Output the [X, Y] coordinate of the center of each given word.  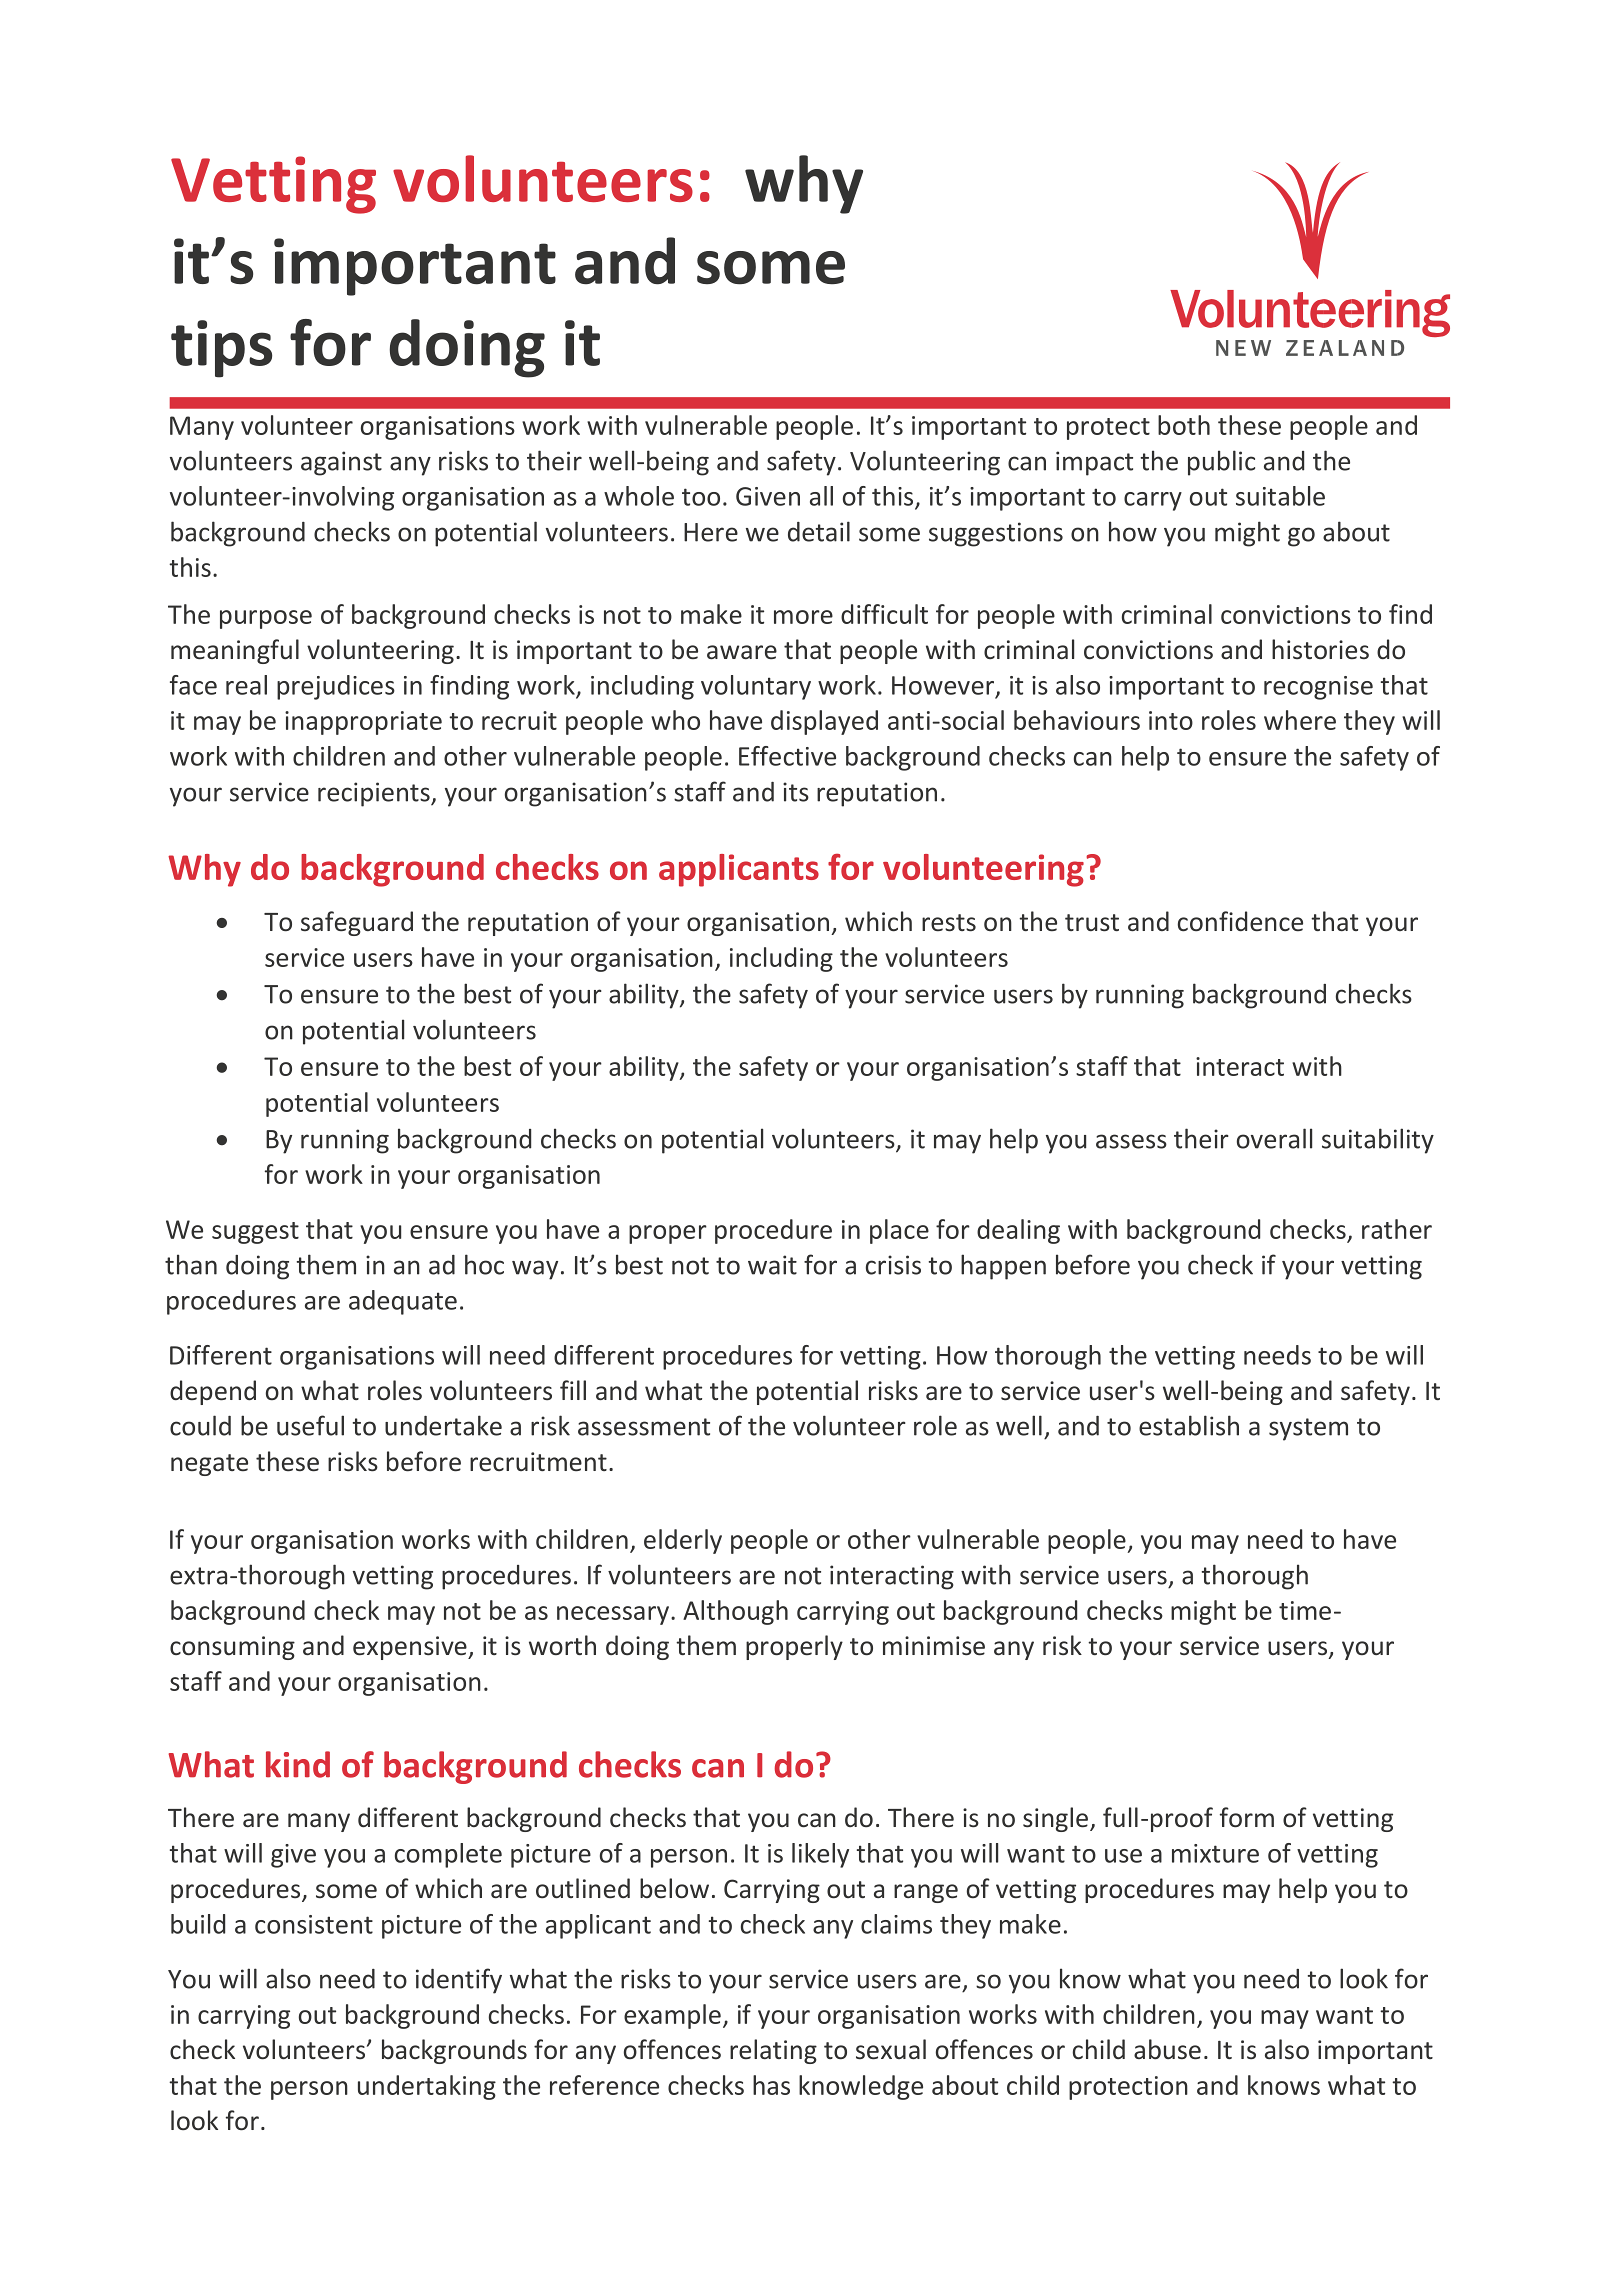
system [1308, 1429]
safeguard [357, 923]
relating [773, 2051]
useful [310, 1425]
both [1184, 425]
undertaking [427, 2087]
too [701, 497]
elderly [683, 1541]
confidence [1240, 921]
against [341, 463]
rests [949, 923]
